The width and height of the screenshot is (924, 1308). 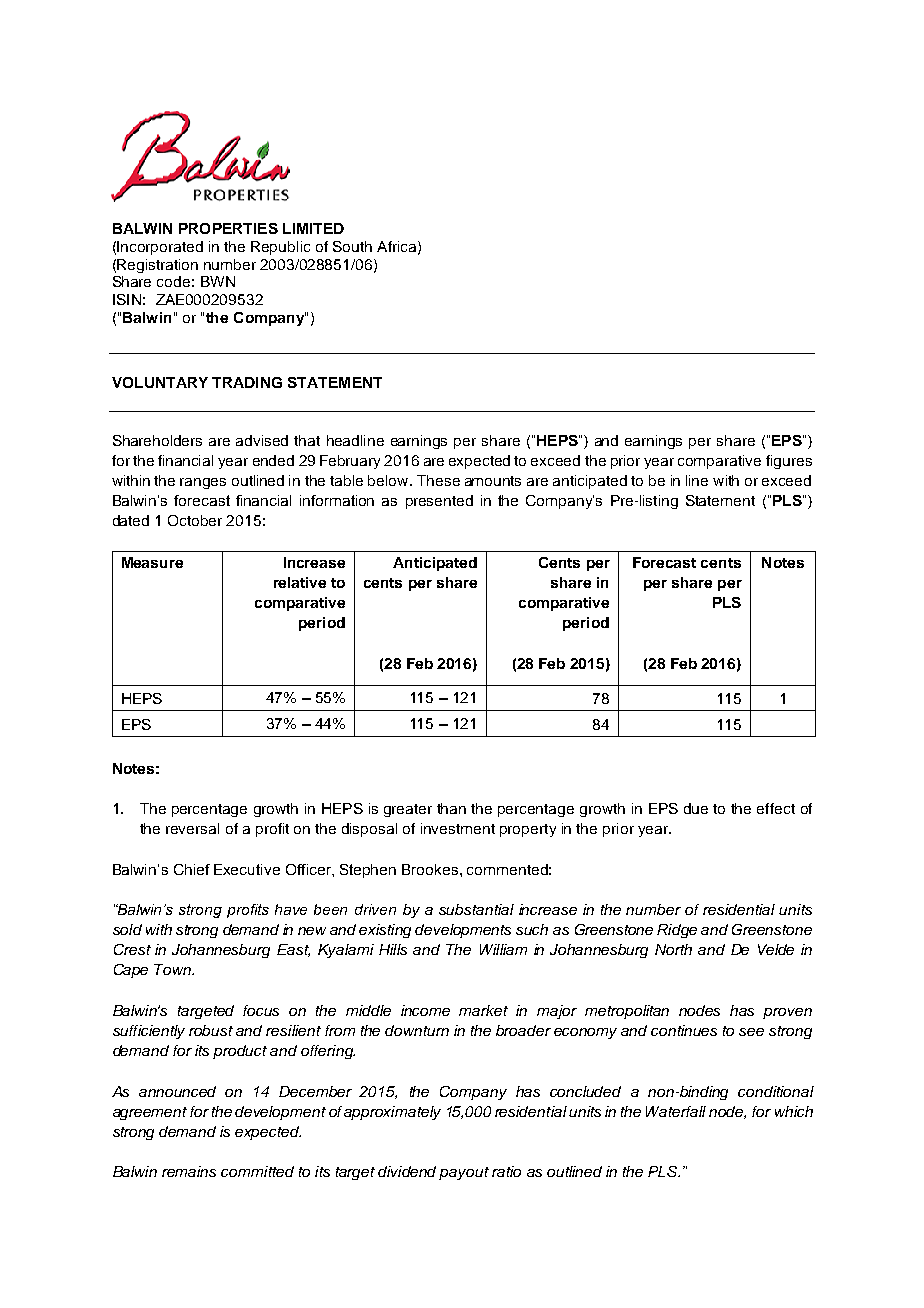 What do you see at coordinates (696, 808) in the screenshot?
I see `due` at bounding box center [696, 808].
